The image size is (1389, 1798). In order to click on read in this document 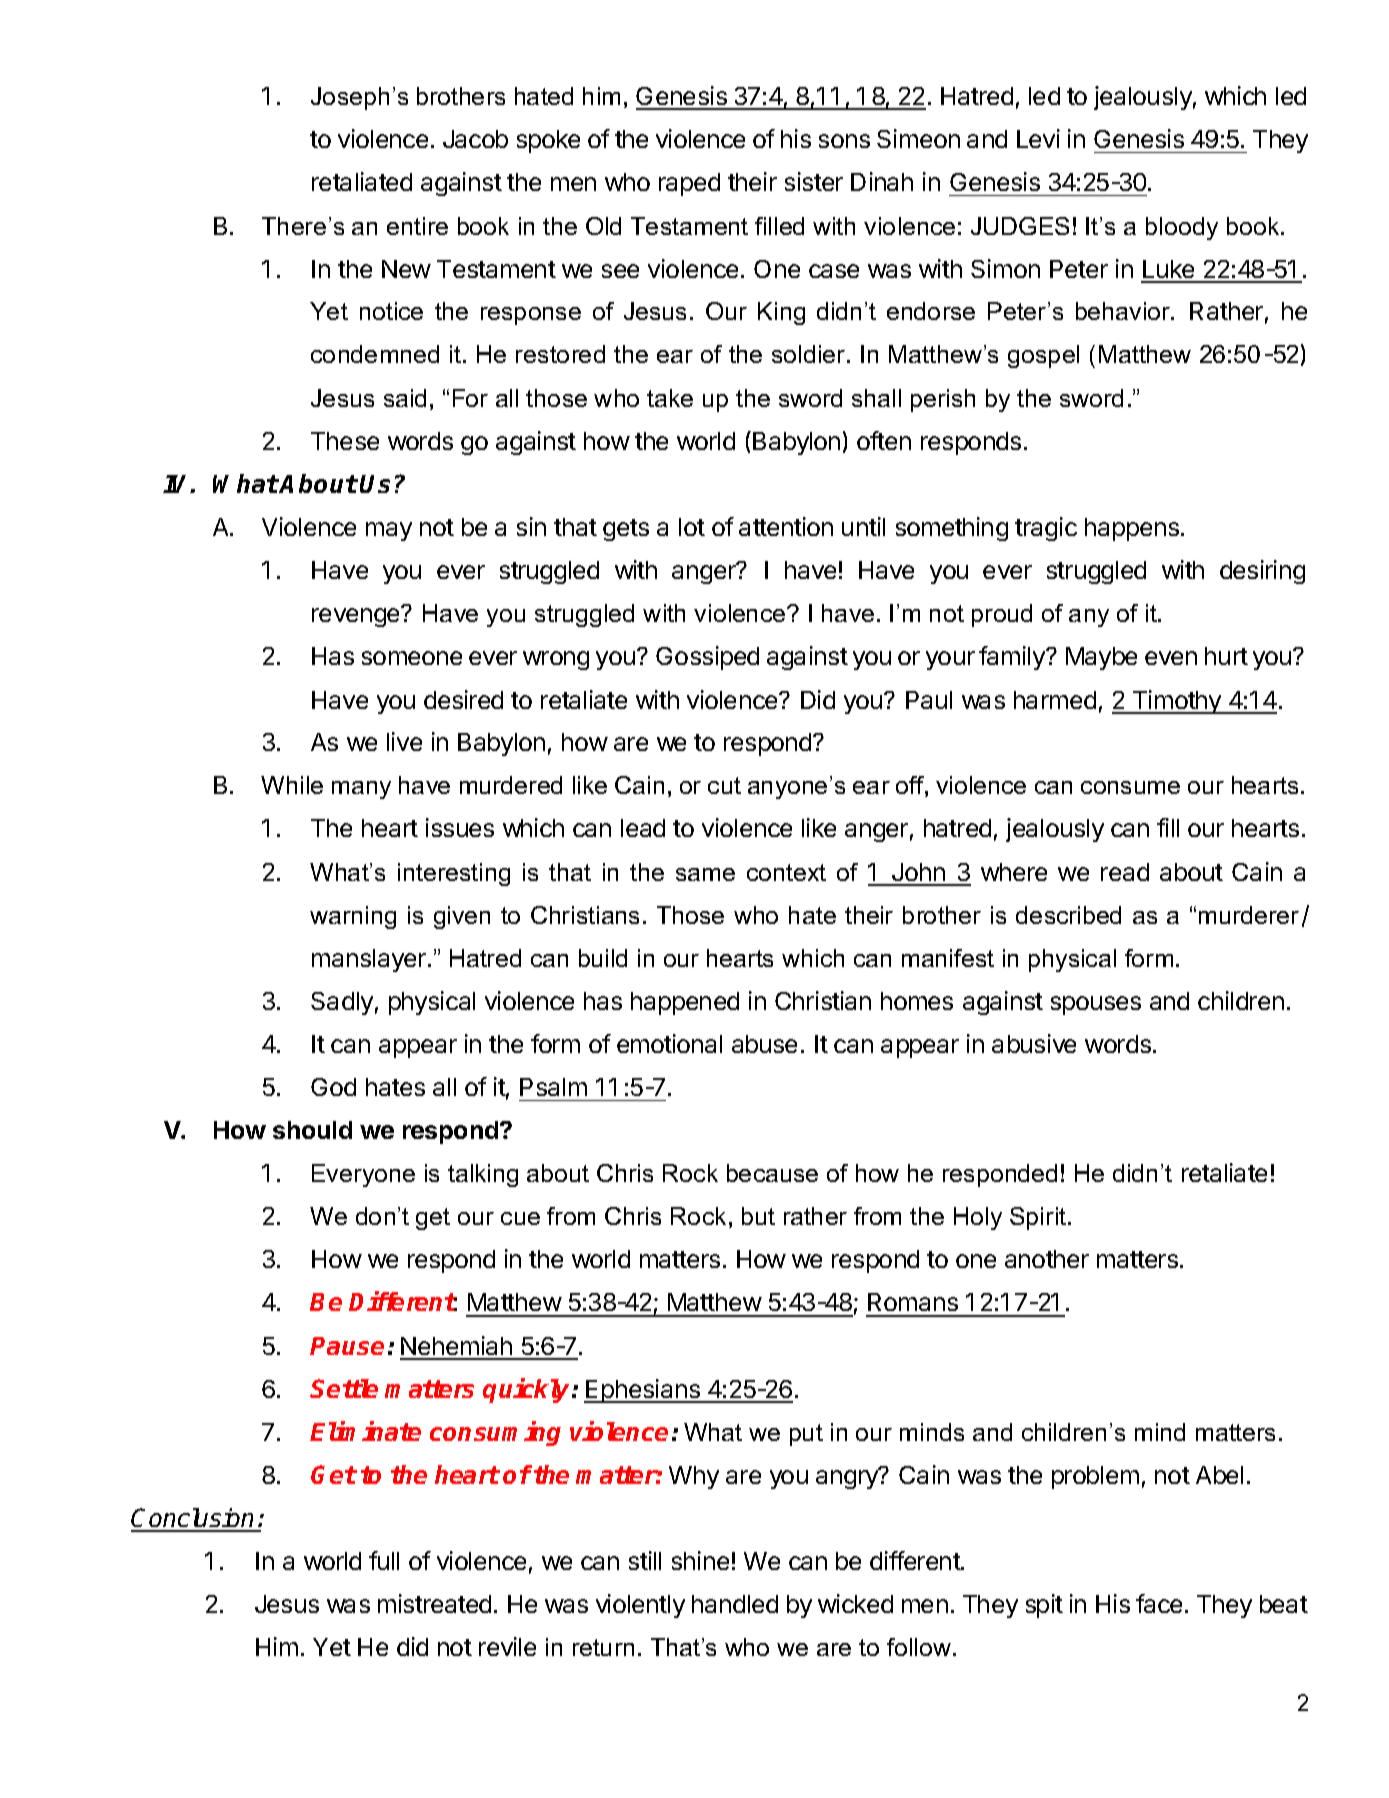, I will do `click(1125, 872)`.
